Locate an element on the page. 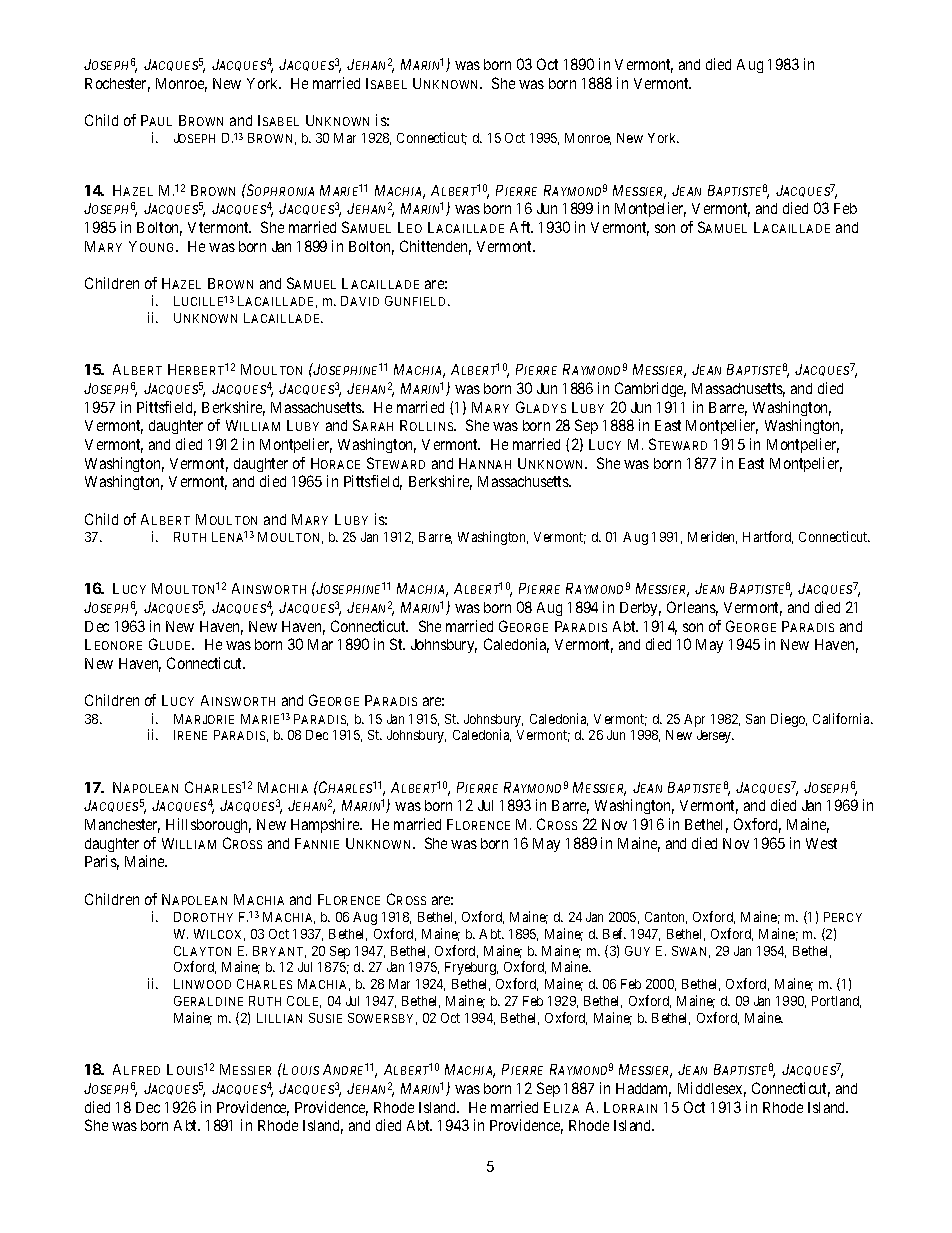 The image size is (952, 1233). Hartford is located at coordinates (768, 537).
